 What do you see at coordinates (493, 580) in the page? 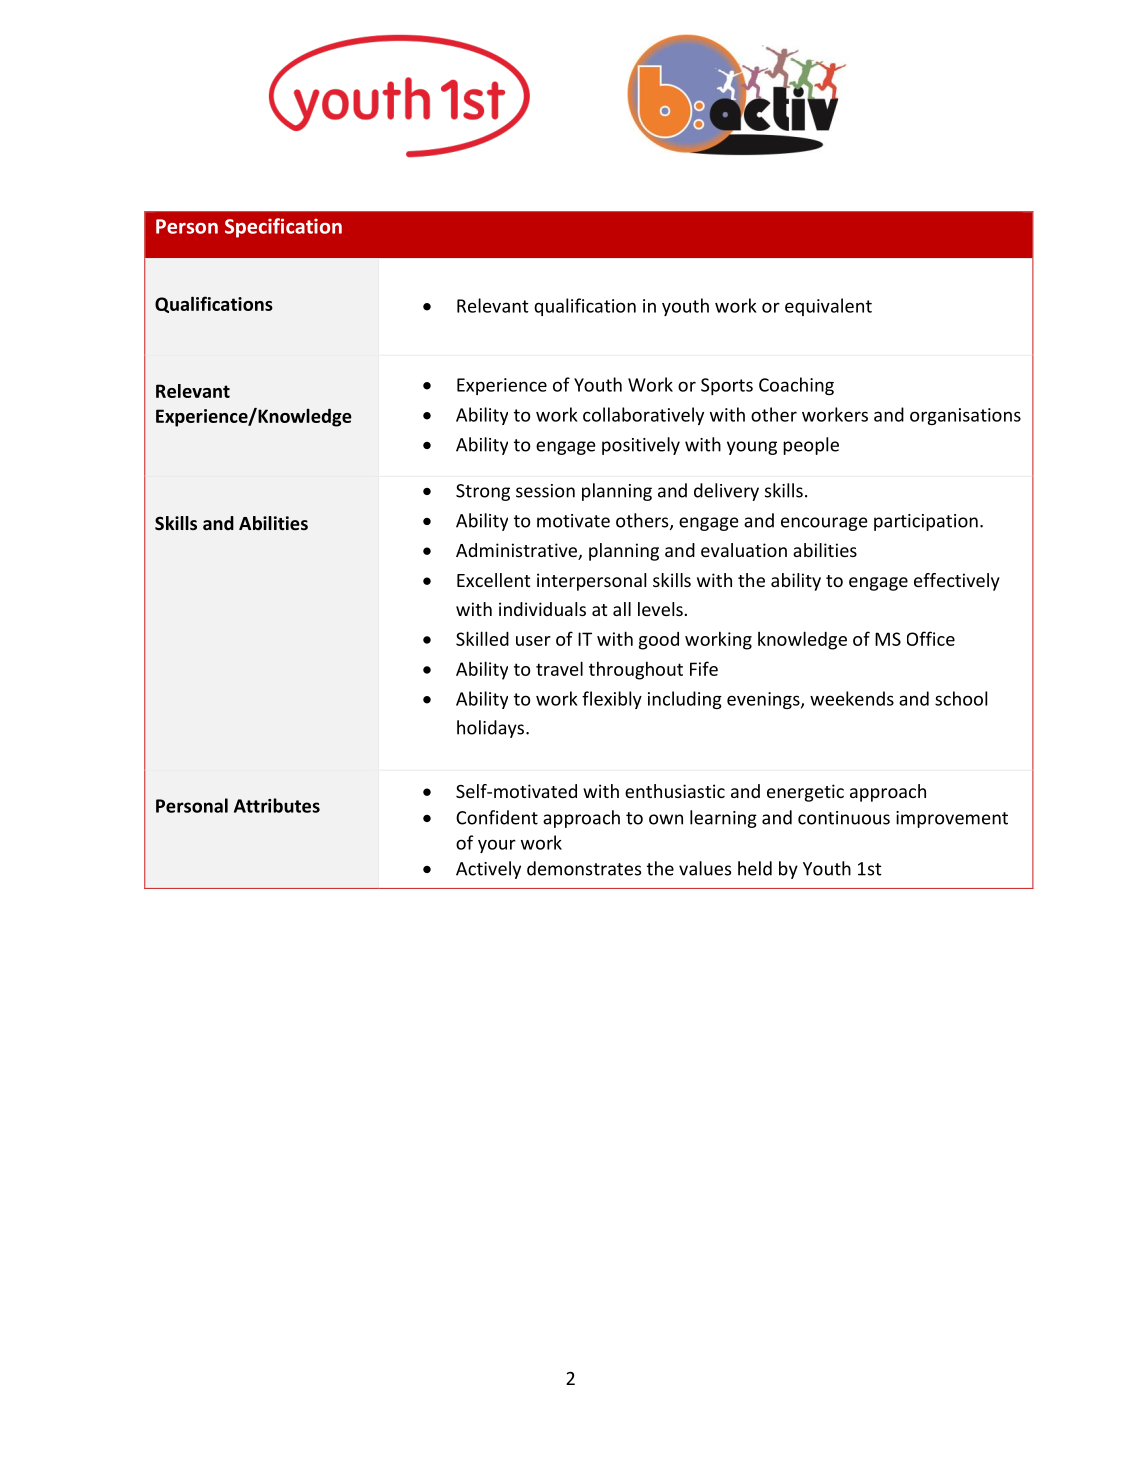
I see `Excellent` at bounding box center [493, 580].
